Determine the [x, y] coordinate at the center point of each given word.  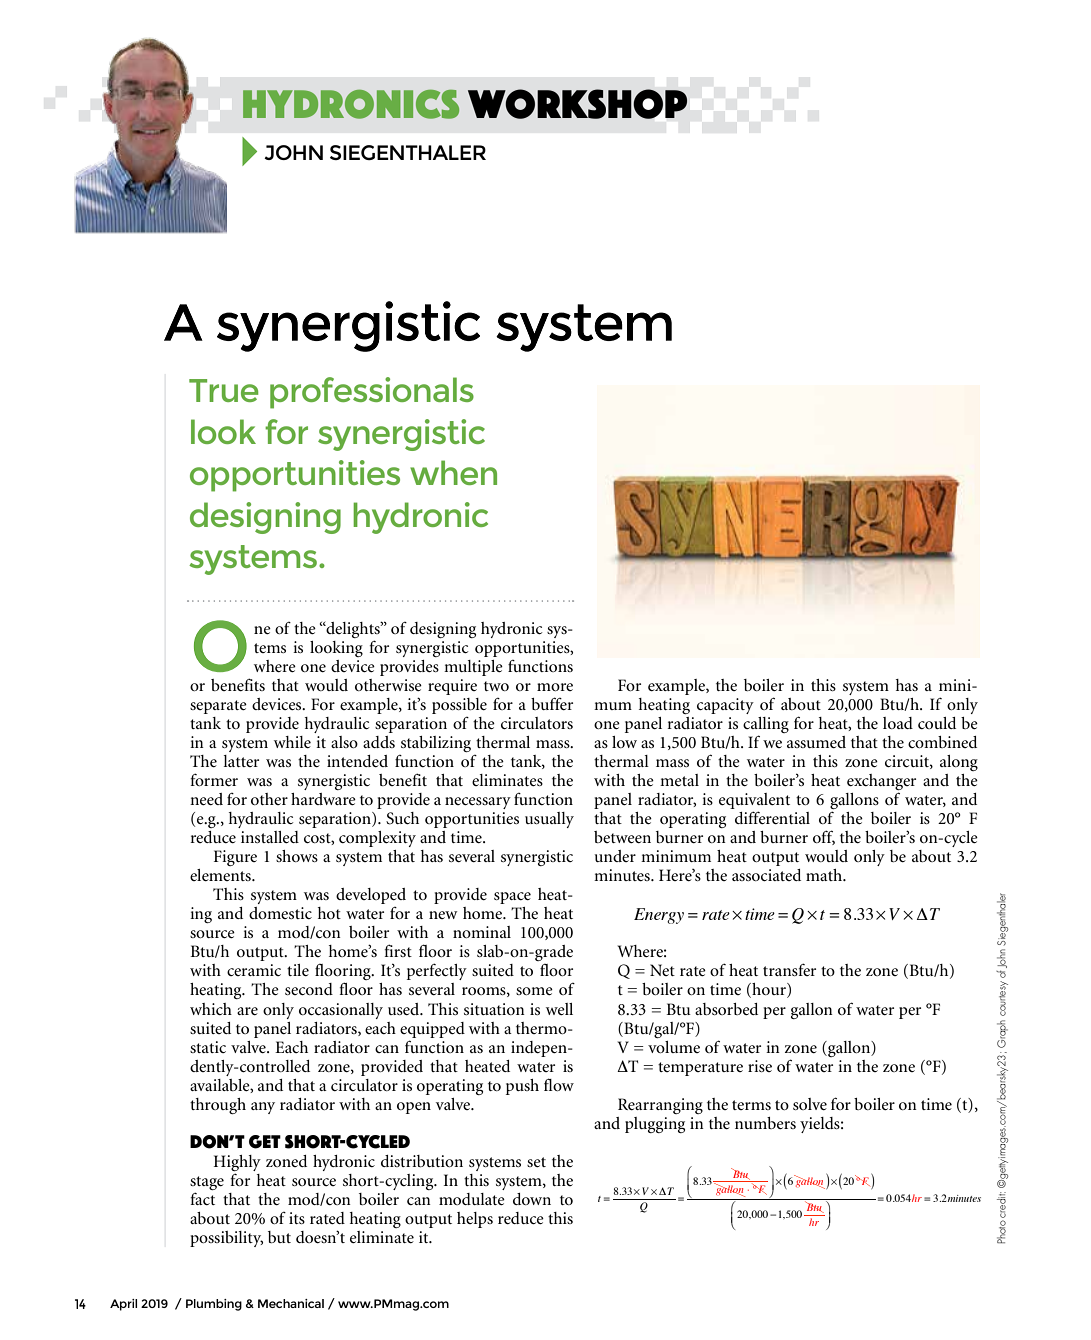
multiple [473, 668]
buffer [552, 703]
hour [769, 990]
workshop [577, 104]
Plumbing [214, 1305]
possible [459, 706]
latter [241, 761]
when [453, 472]
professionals [372, 393]
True [224, 390]
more [555, 687]
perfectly [437, 971]
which [211, 1009]
